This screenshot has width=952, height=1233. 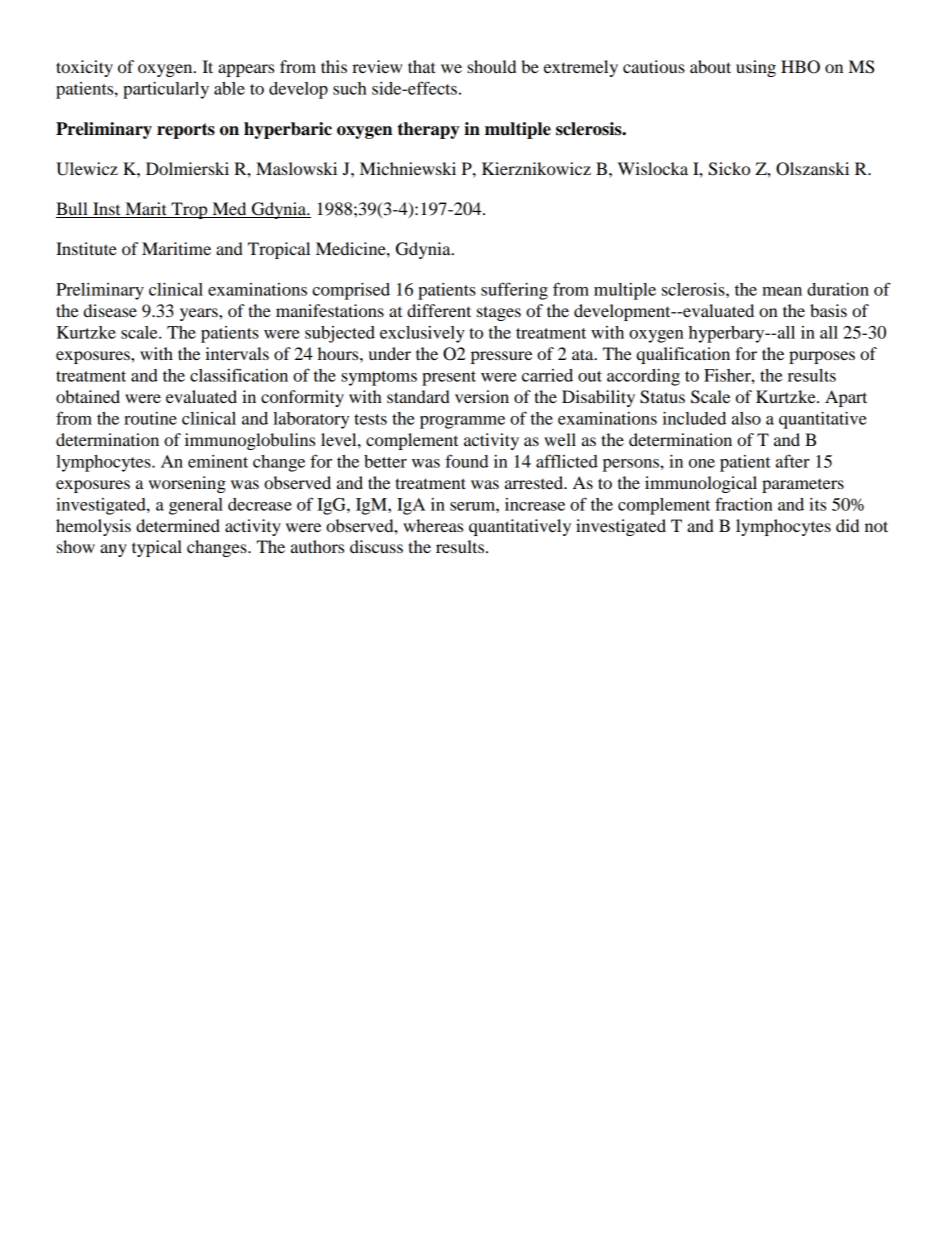 I want to click on Sicko, so click(x=729, y=169).
